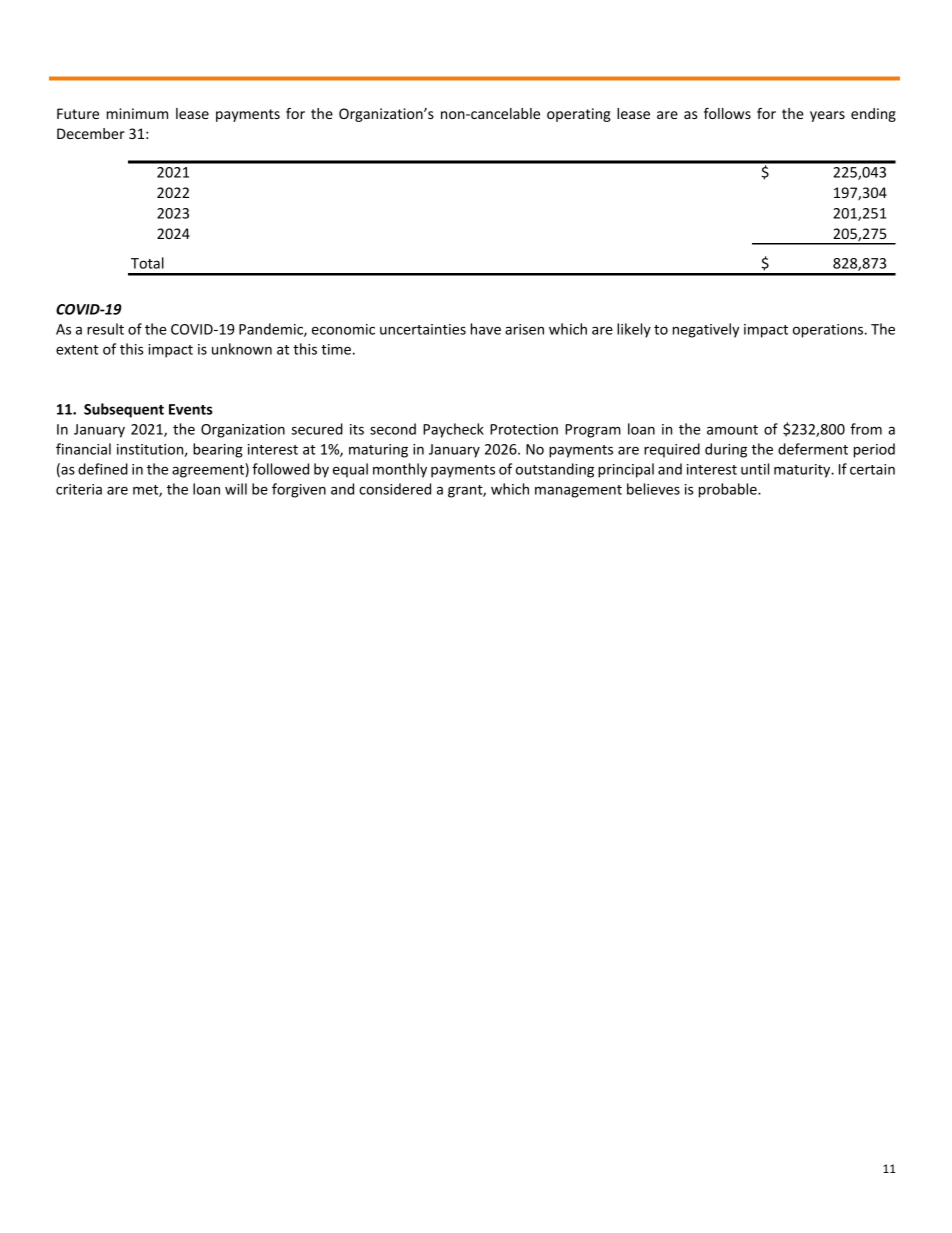 This image has height=1233, width=952. What do you see at coordinates (827, 116) in the image?
I see `years` at bounding box center [827, 116].
